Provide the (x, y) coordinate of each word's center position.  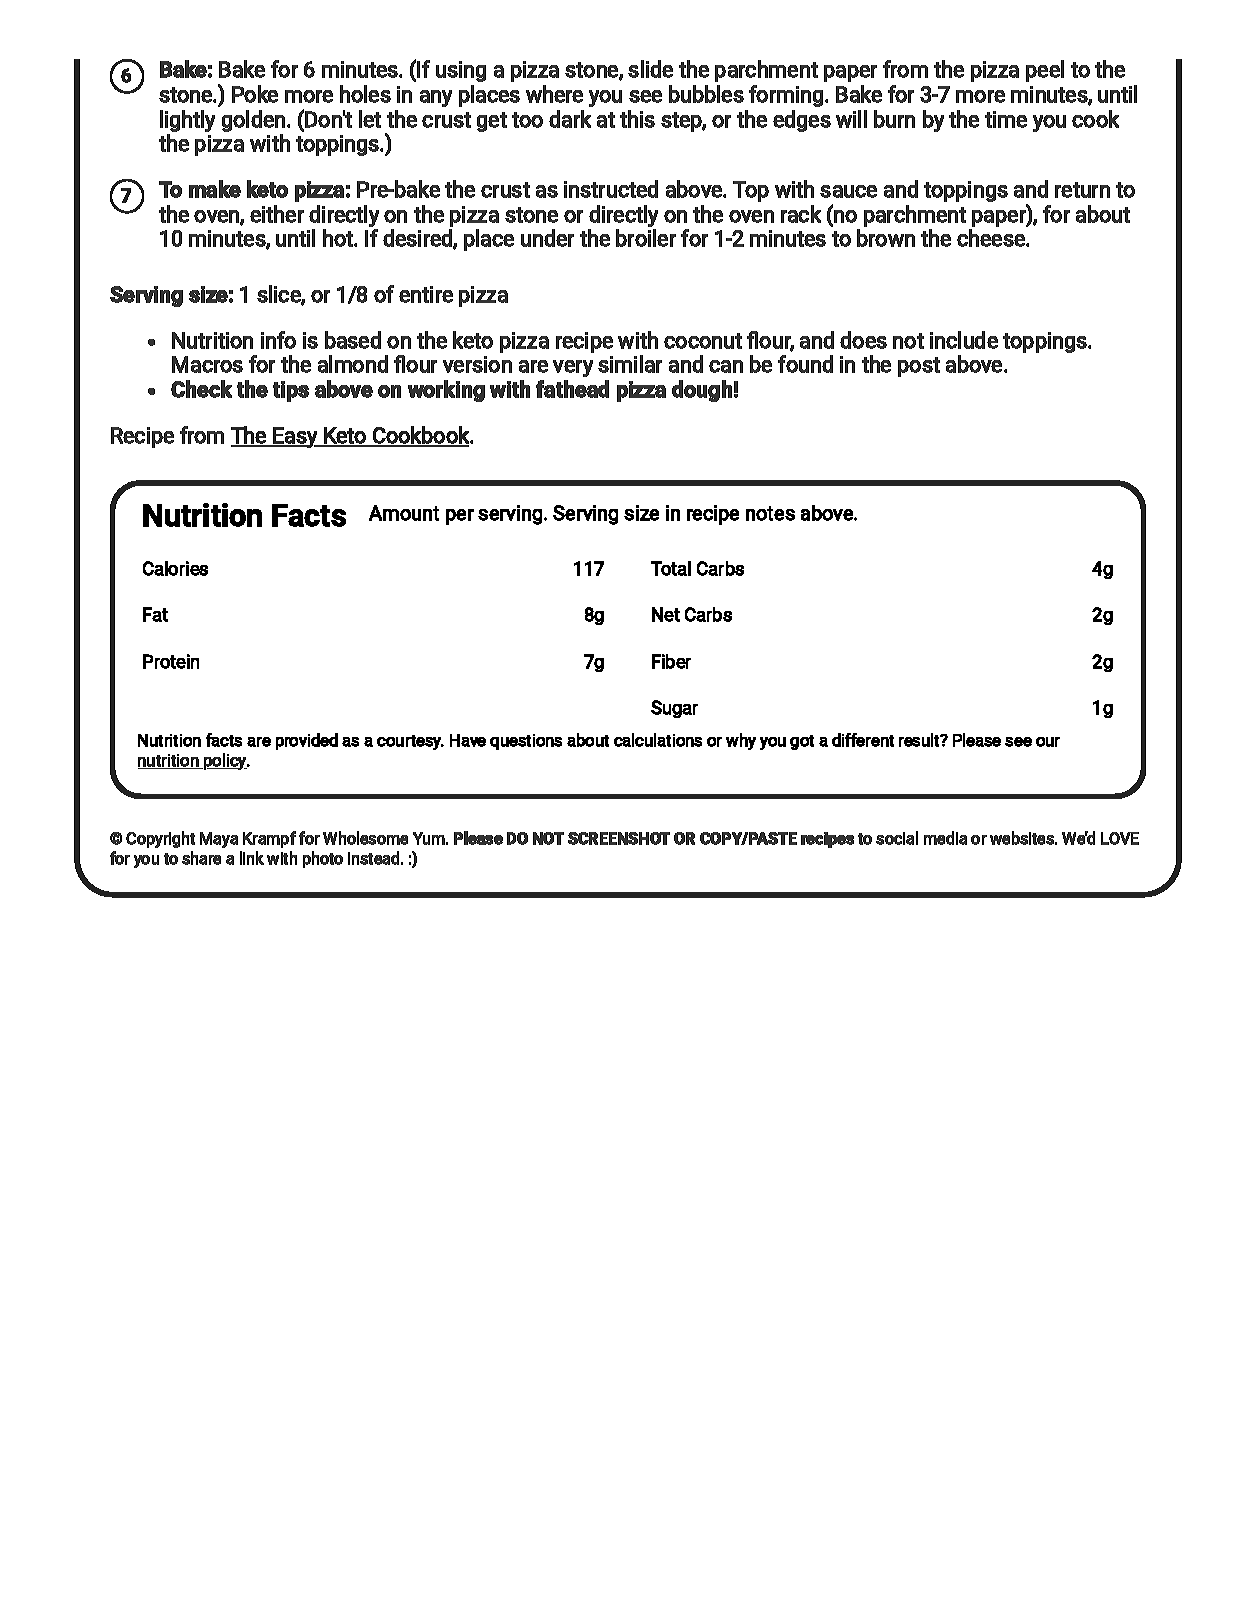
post (919, 367)
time (1006, 119)
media (945, 838)
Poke (255, 94)
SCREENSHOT (619, 838)
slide (650, 69)
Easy (296, 437)
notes (770, 513)
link (252, 858)
